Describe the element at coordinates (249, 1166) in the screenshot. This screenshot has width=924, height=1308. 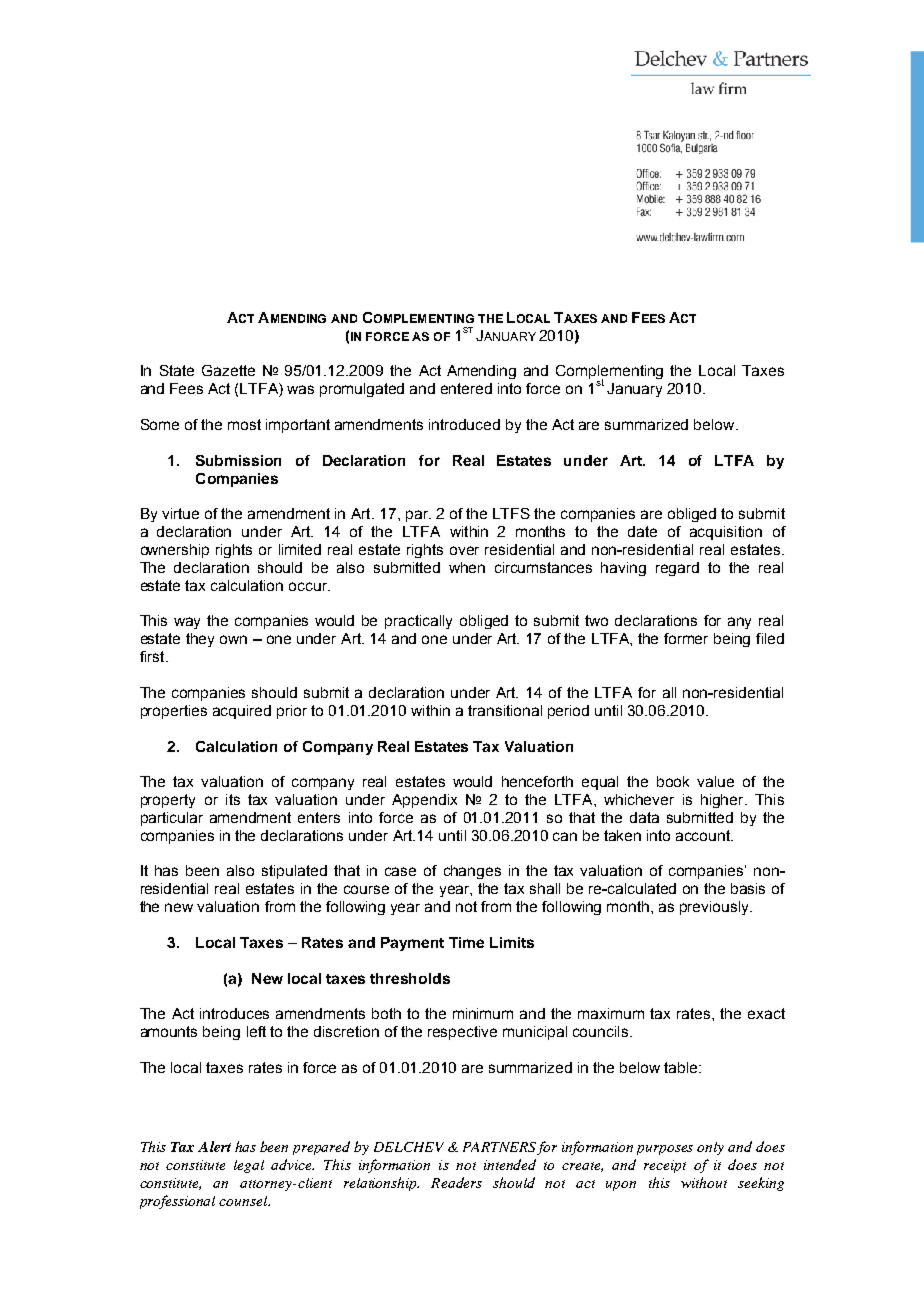
I see `legal` at that location.
